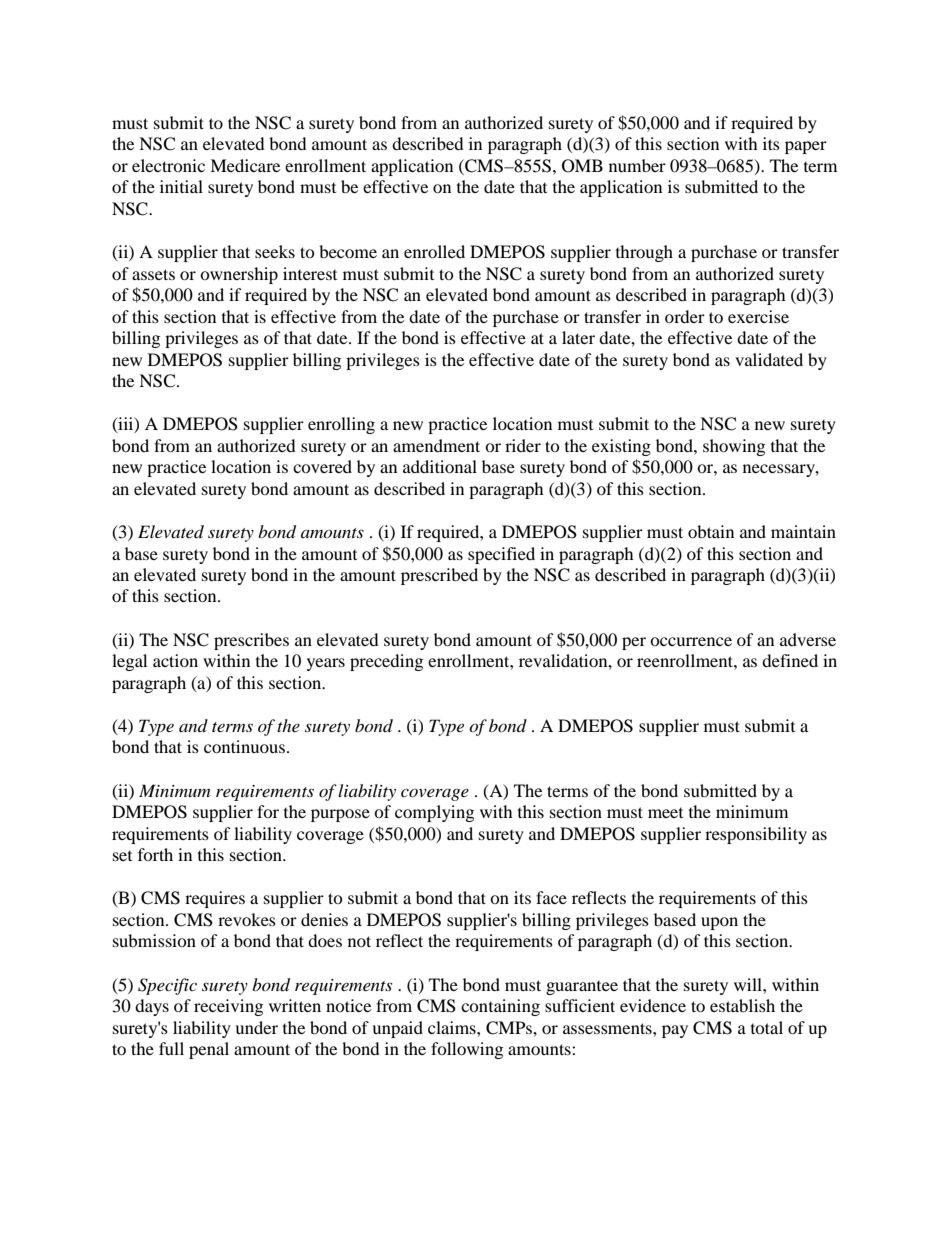 The height and width of the page is (1233, 952). What do you see at coordinates (181, 186) in the page?
I see `initial` at bounding box center [181, 186].
